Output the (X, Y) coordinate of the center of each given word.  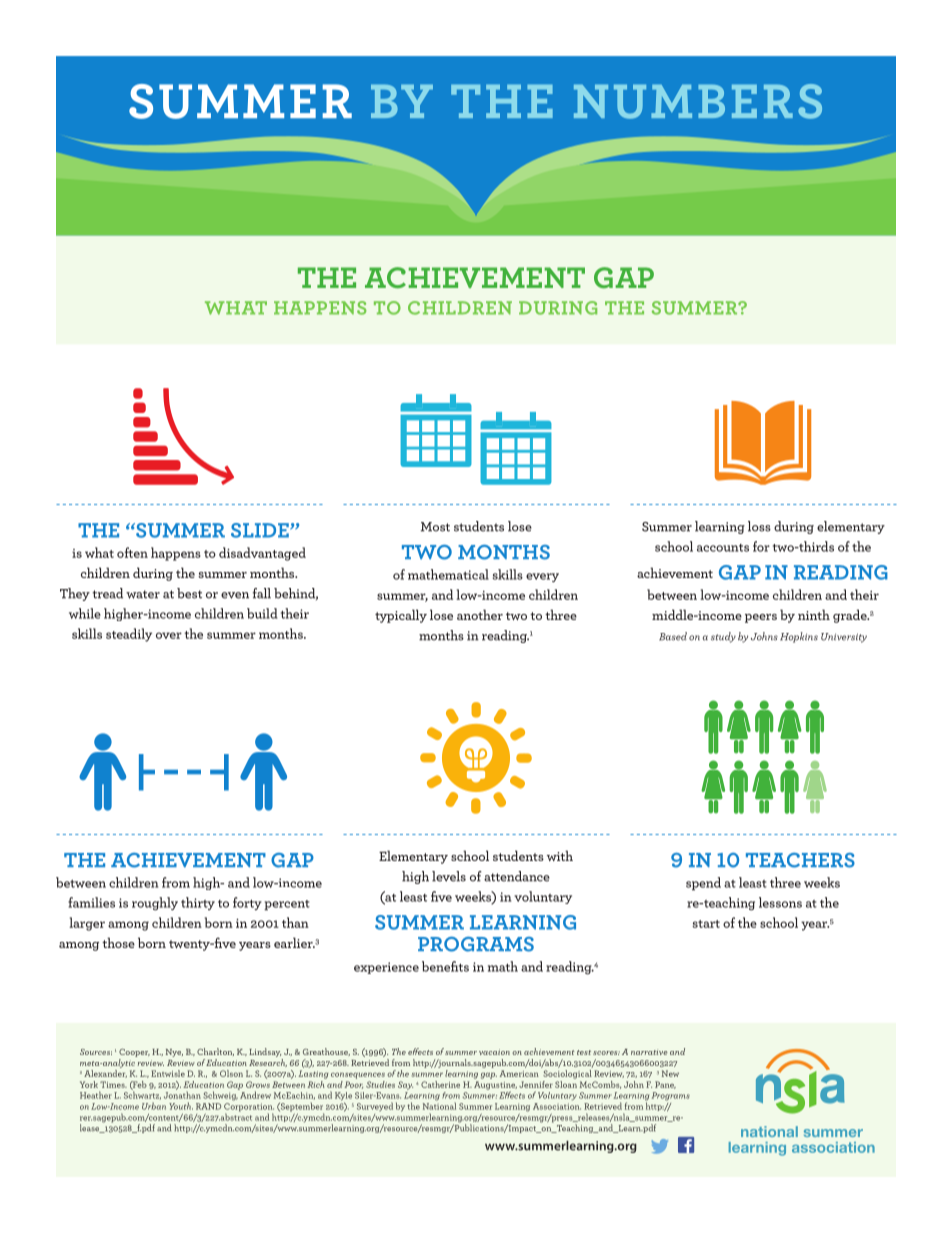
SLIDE (261, 530)
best (189, 593)
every (542, 577)
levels (449, 876)
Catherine (440, 1084)
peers (761, 618)
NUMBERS (698, 101)
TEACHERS (800, 860)
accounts (723, 548)
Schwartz (142, 1094)
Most (435, 527)
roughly (155, 904)
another (480, 614)
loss (759, 526)
